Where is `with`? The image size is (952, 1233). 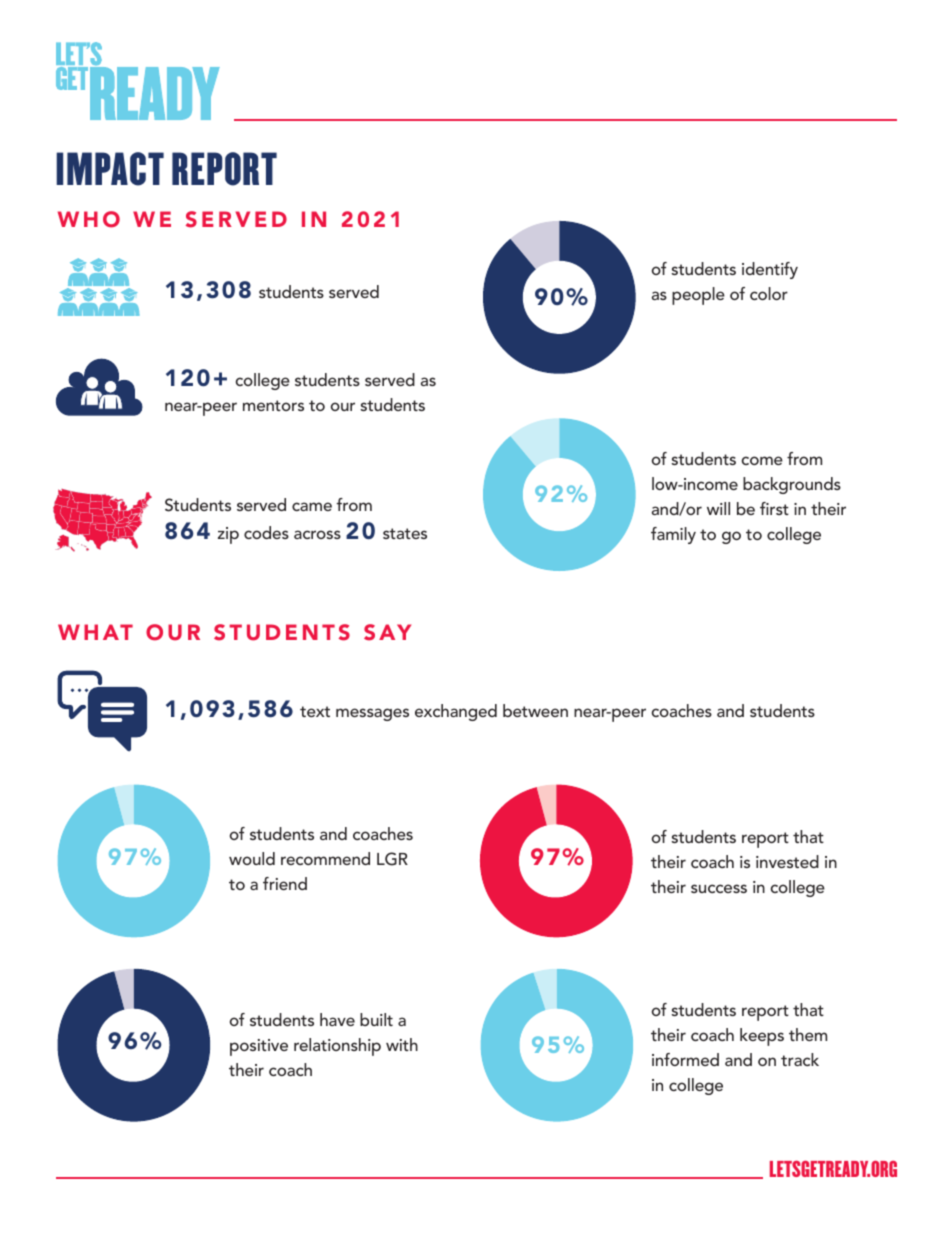 with is located at coordinates (402, 1044).
